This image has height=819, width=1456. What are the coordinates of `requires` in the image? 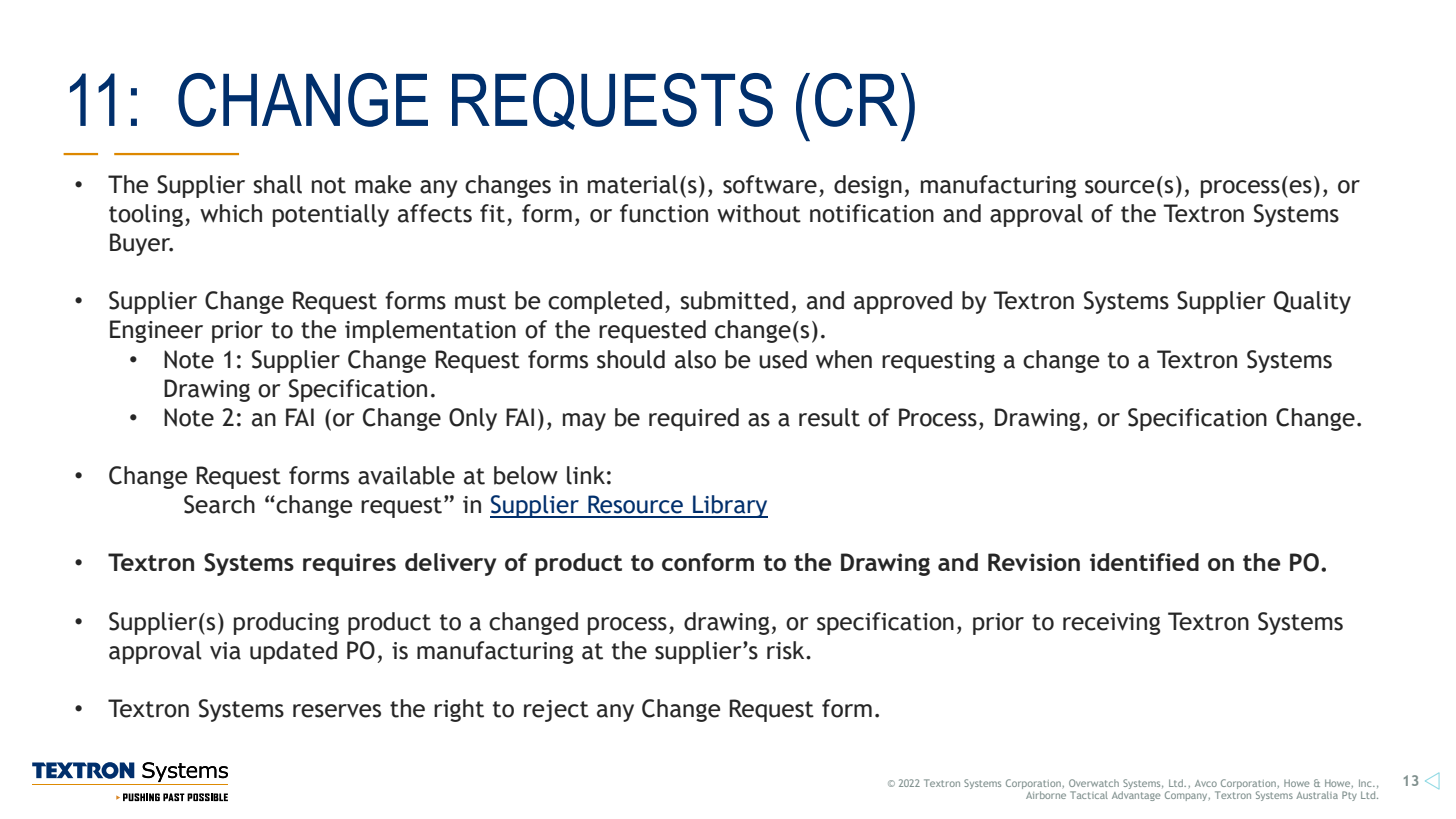 It's located at (349, 564).
